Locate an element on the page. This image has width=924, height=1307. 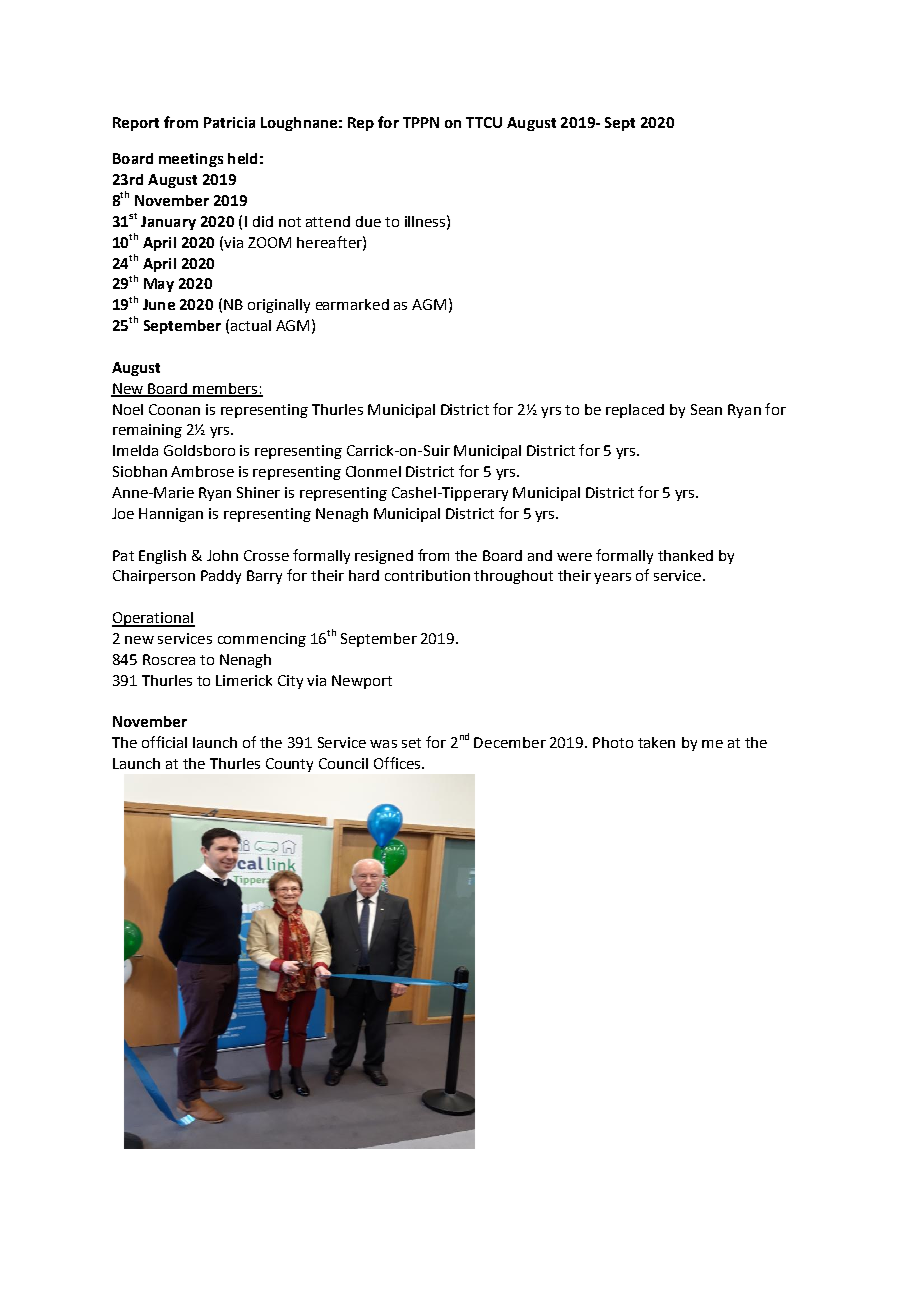
set is located at coordinates (411, 743).
